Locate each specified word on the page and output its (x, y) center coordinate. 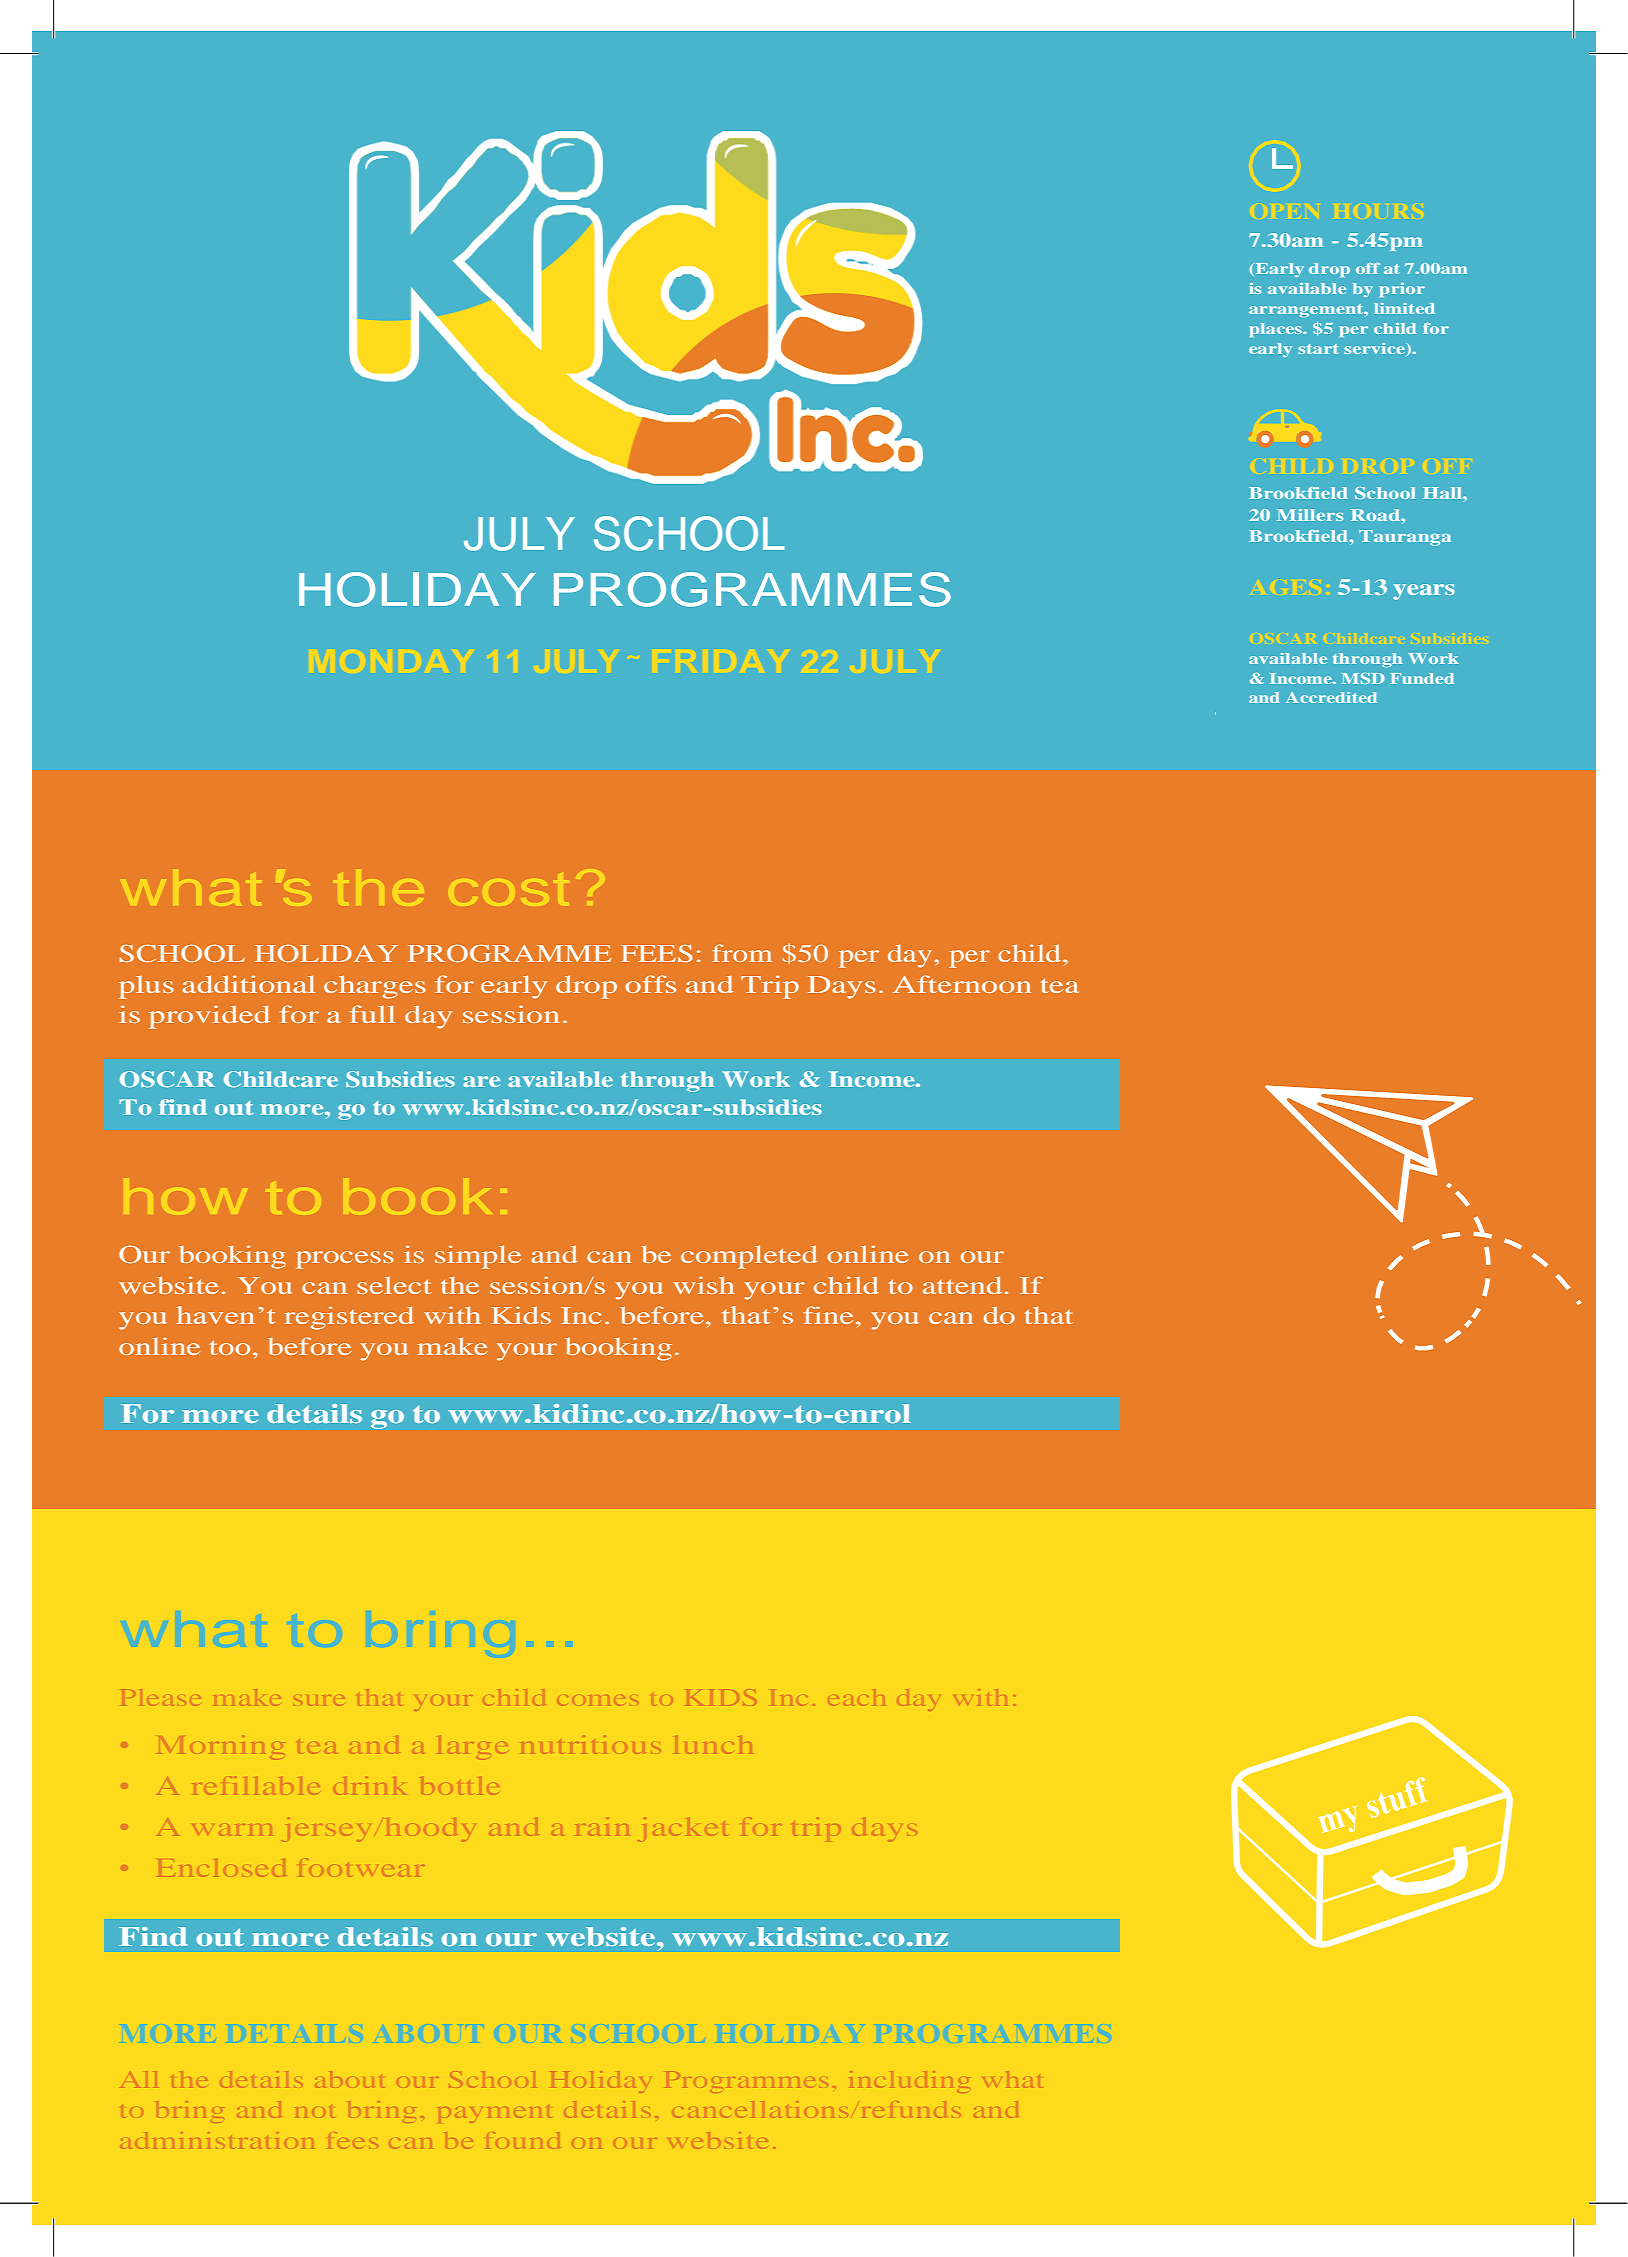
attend (962, 1285)
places (1276, 330)
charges (375, 987)
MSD (1363, 678)
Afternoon (962, 984)
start (1318, 349)
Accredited (1331, 697)
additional (248, 984)
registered (349, 1318)
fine (828, 1315)
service (1375, 348)
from (742, 953)
